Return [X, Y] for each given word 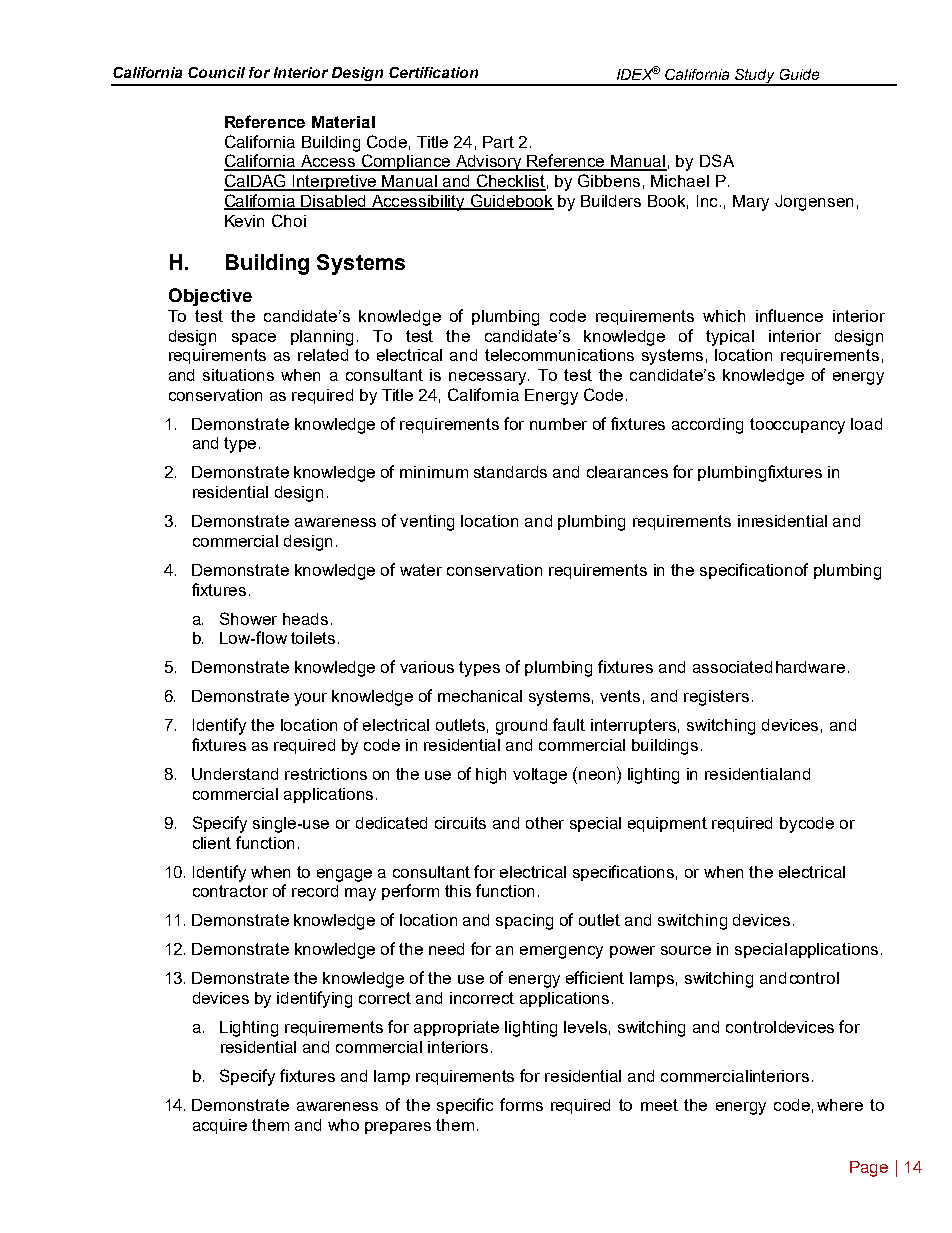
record [315, 891]
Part [498, 142]
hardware [810, 667]
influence [789, 315]
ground [521, 727]
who [343, 1125]
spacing [524, 922]
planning [322, 338]
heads [305, 619]
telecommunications [559, 355]
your [310, 699]
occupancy [805, 427]
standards [510, 472]
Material [343, 122]
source [686, 950]
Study [755, 77]
